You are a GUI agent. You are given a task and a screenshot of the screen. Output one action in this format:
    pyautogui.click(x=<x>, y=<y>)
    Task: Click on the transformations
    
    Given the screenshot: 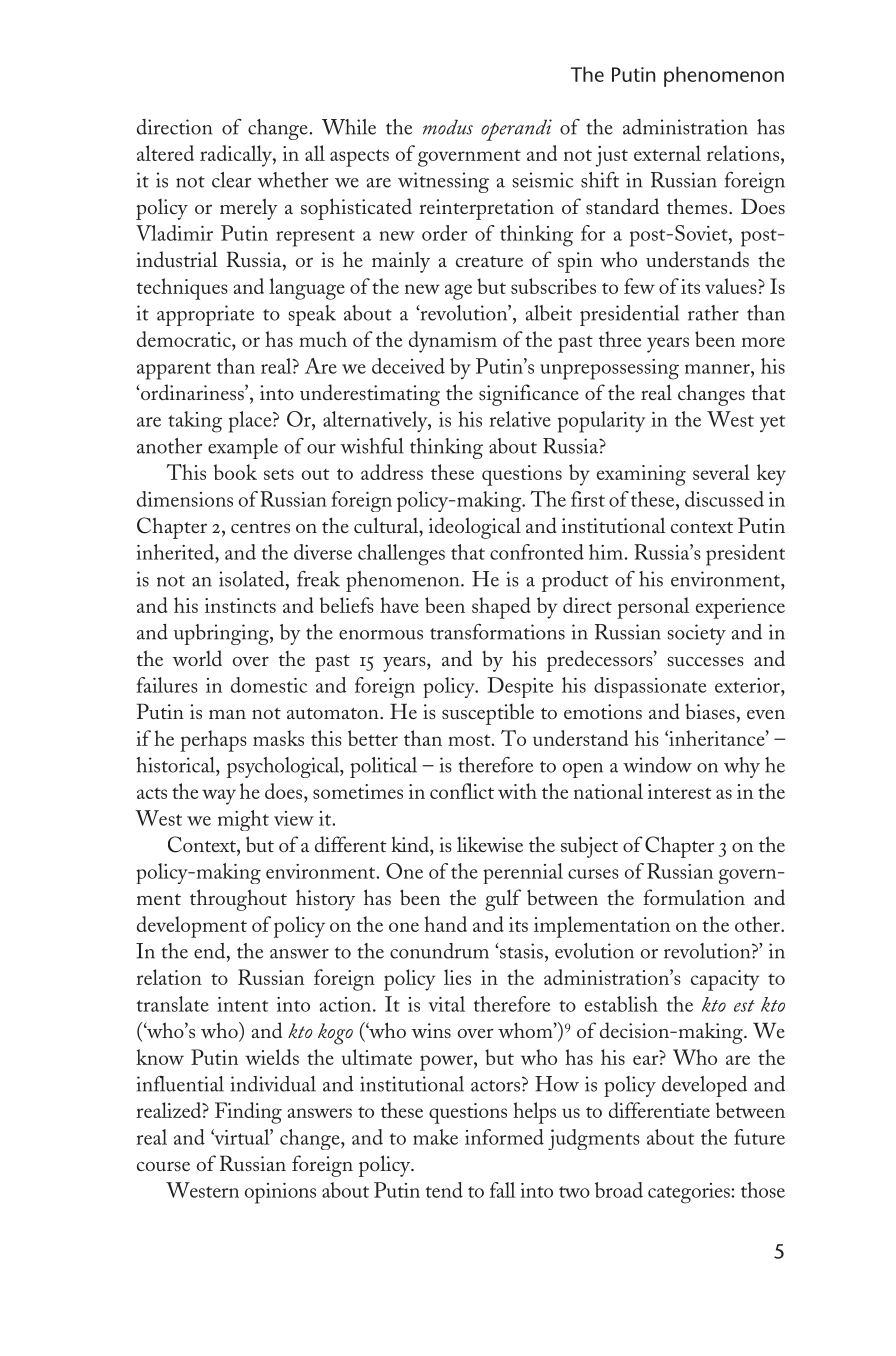 What is the action you would take?
    pyautogui.click(x=497, y=632)
